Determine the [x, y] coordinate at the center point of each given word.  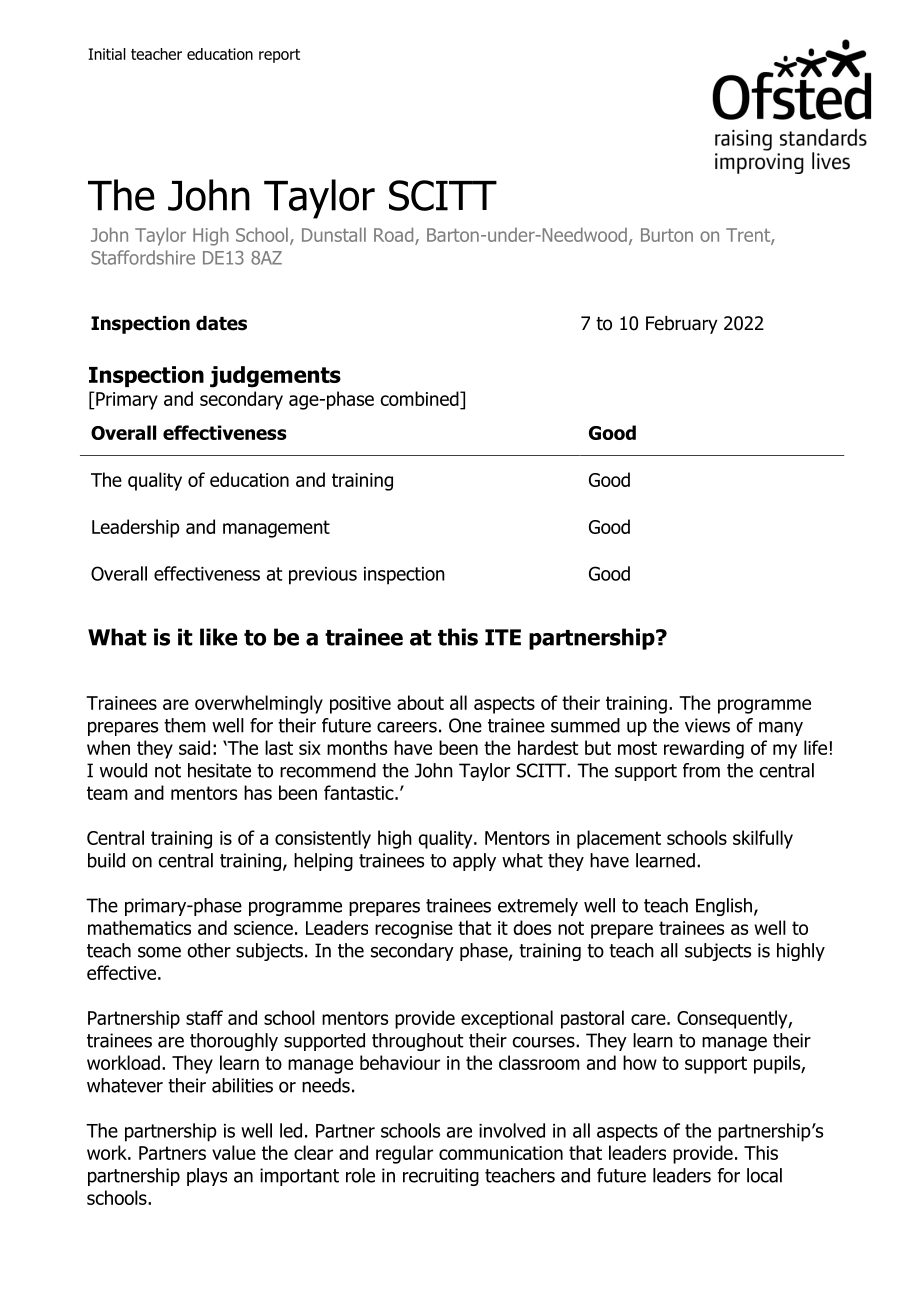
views [707, 725]
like [219, 637]
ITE [503, 637]
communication [501, 1153]
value [234, 1152]
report [279, 56]
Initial [107, 54]
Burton [667, 235]
